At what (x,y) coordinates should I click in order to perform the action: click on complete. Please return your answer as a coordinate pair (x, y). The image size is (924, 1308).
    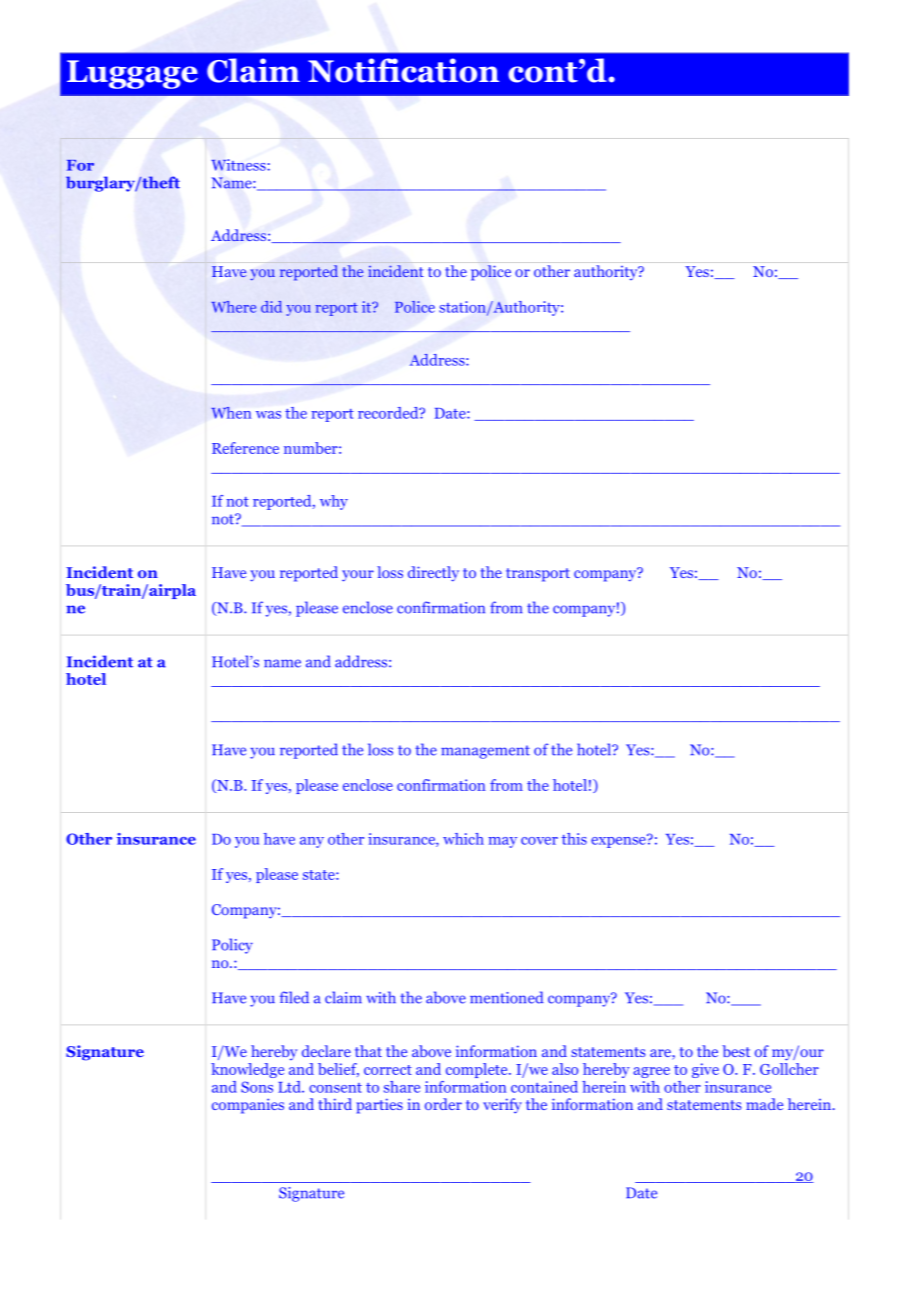
    Looking at the image, I should click on (478, 1070).
